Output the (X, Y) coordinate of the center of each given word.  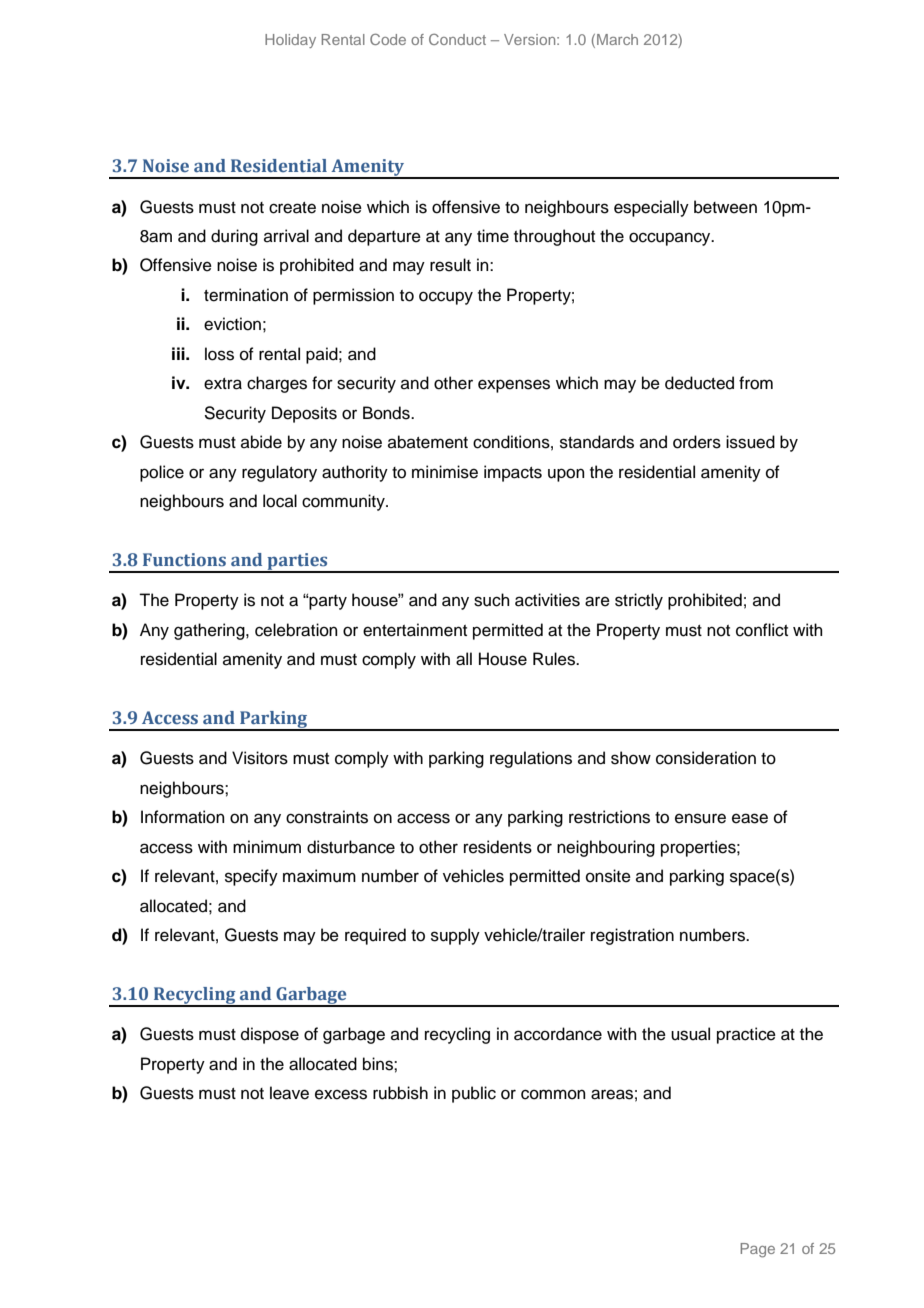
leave (289, 1093)
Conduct (457, 39)
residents (498, 847)
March (617, 39)
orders (697, 442)
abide (261, 442)
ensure (700, 818)
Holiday (290, 41)
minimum (267, 847)
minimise (445, 472)
